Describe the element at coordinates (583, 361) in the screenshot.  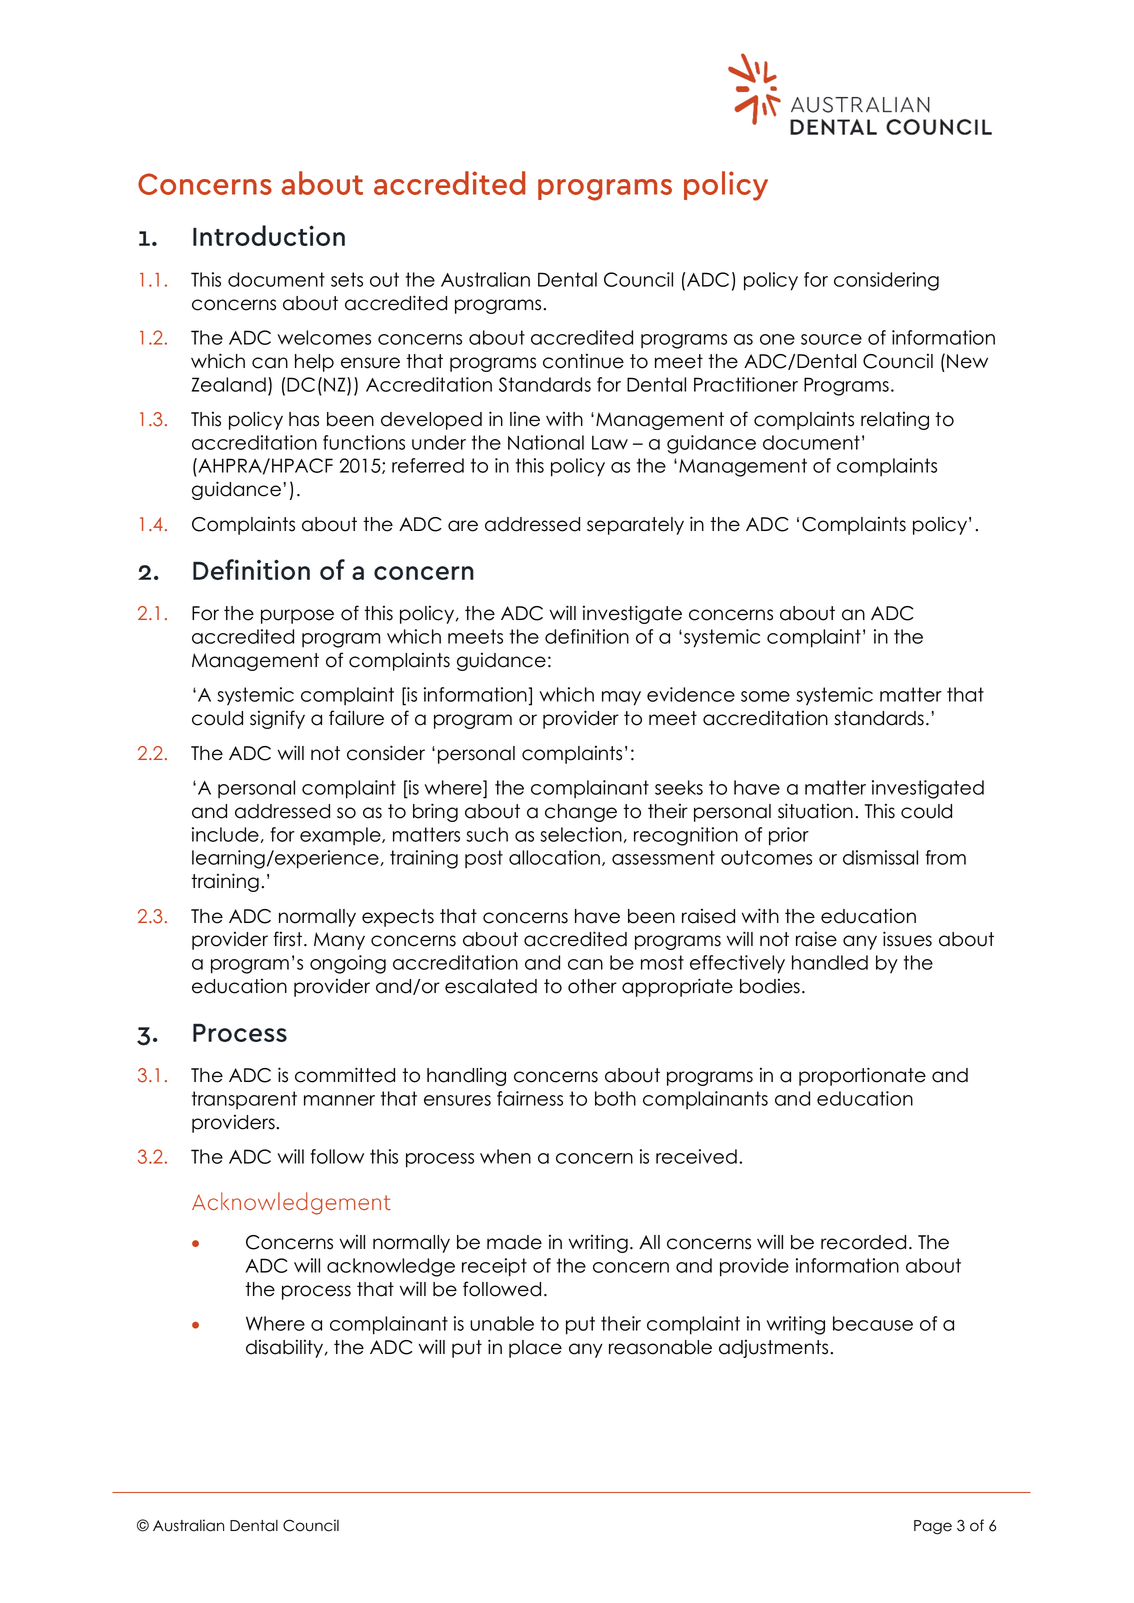
I see `continue` at that location.
